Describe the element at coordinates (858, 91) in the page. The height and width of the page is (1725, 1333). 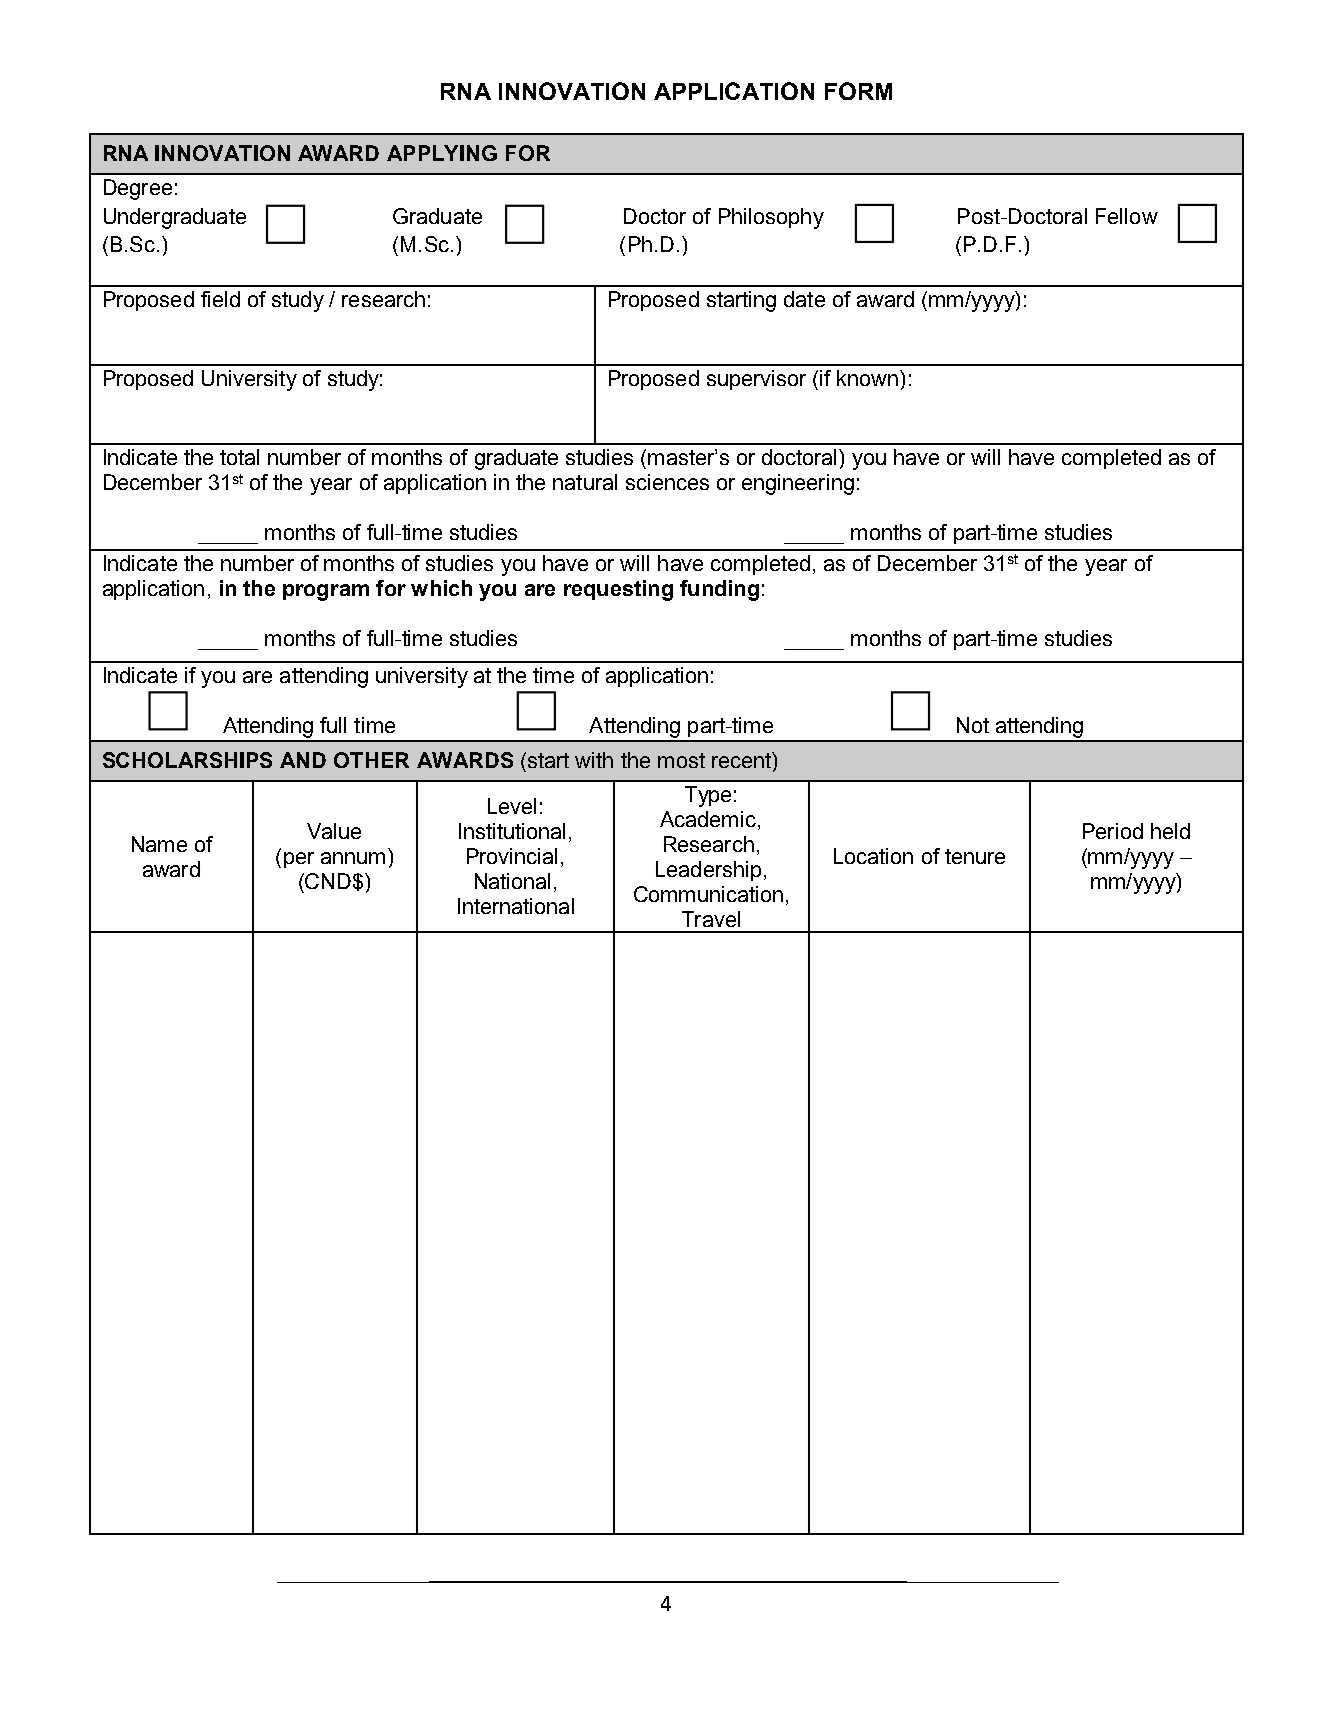
I see `FORM` at that location.
